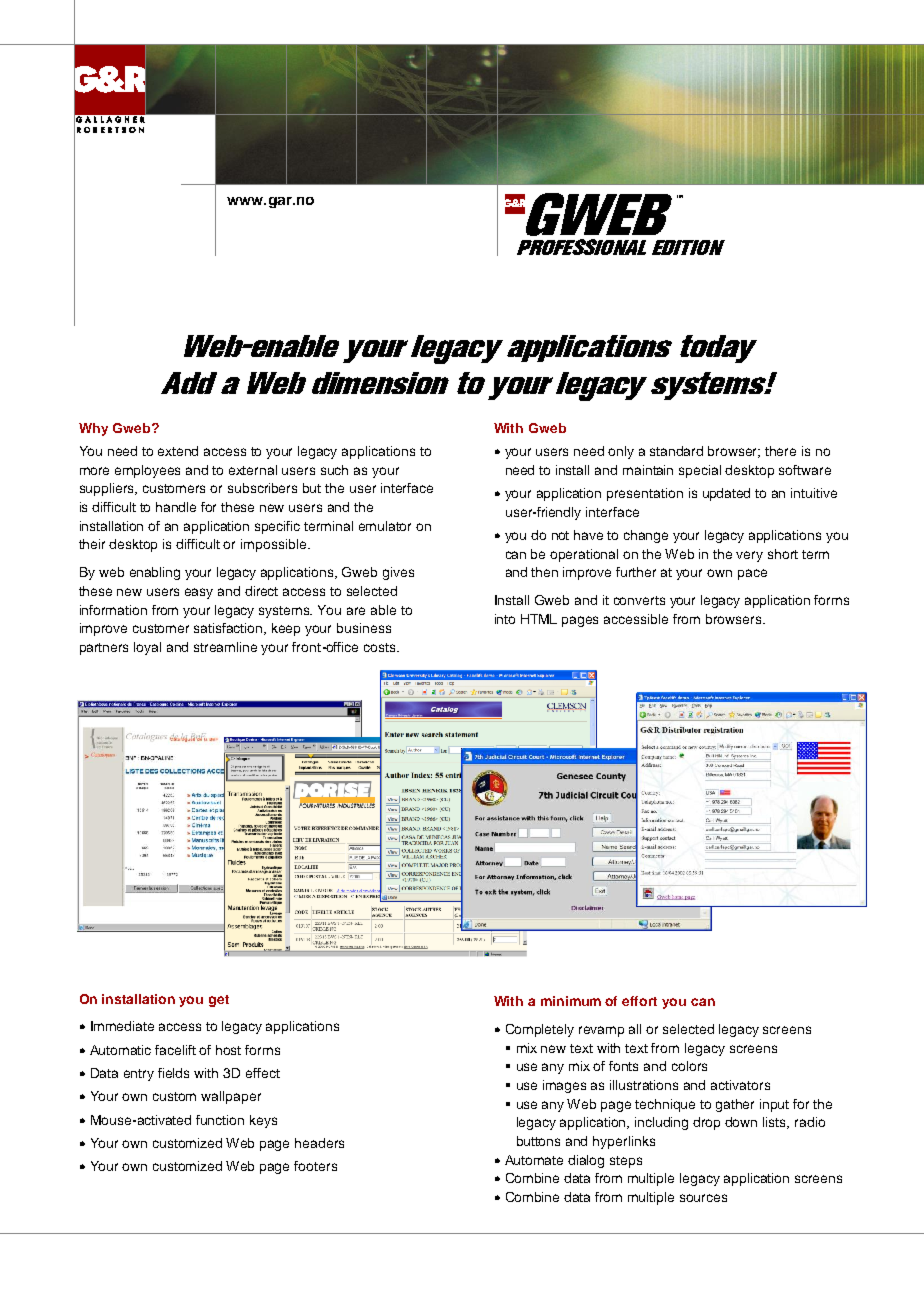  Describe the element at coordinates (639, 1001) in the screenshot. I see `effort` at that location.
